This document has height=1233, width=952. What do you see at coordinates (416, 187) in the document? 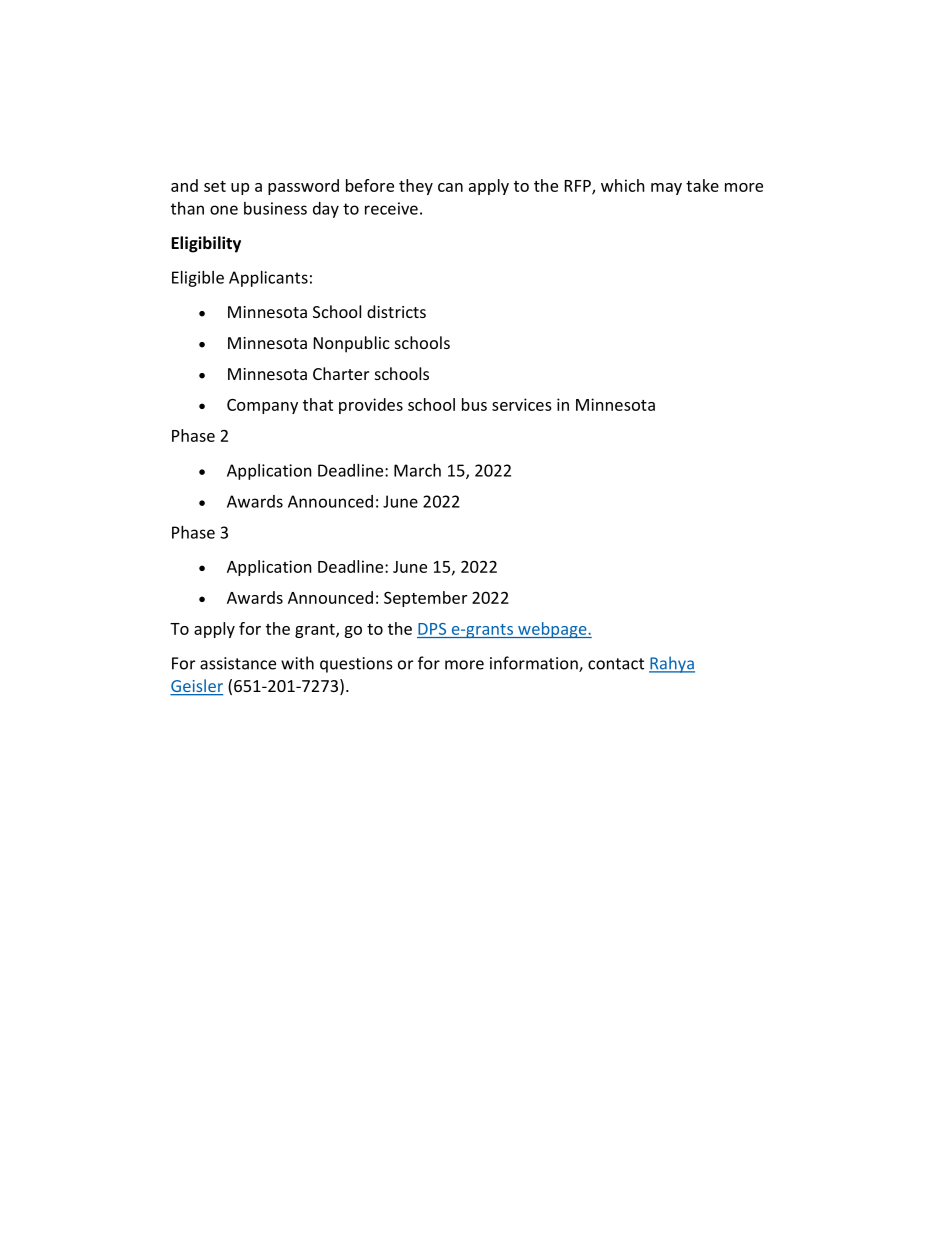
I see `they` at bounding box center [416, 187].
